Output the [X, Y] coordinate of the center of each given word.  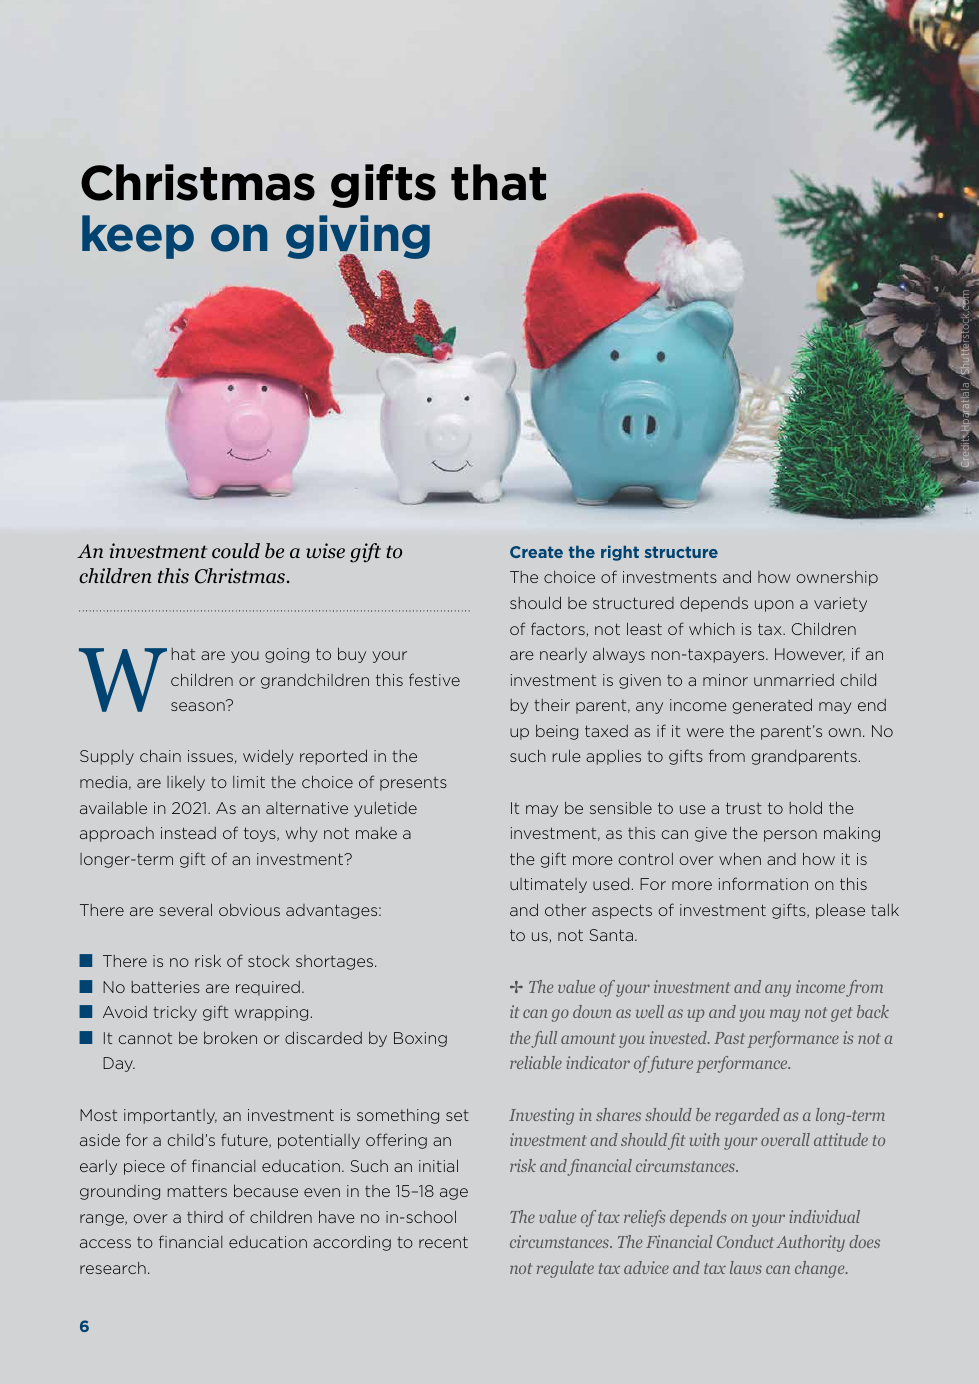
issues [210, 756]
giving [358, 238]
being [557, 732]
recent [443, 1242]
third [205, 1217]
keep [138, 237]
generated [772, 706]
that [498, 182]
